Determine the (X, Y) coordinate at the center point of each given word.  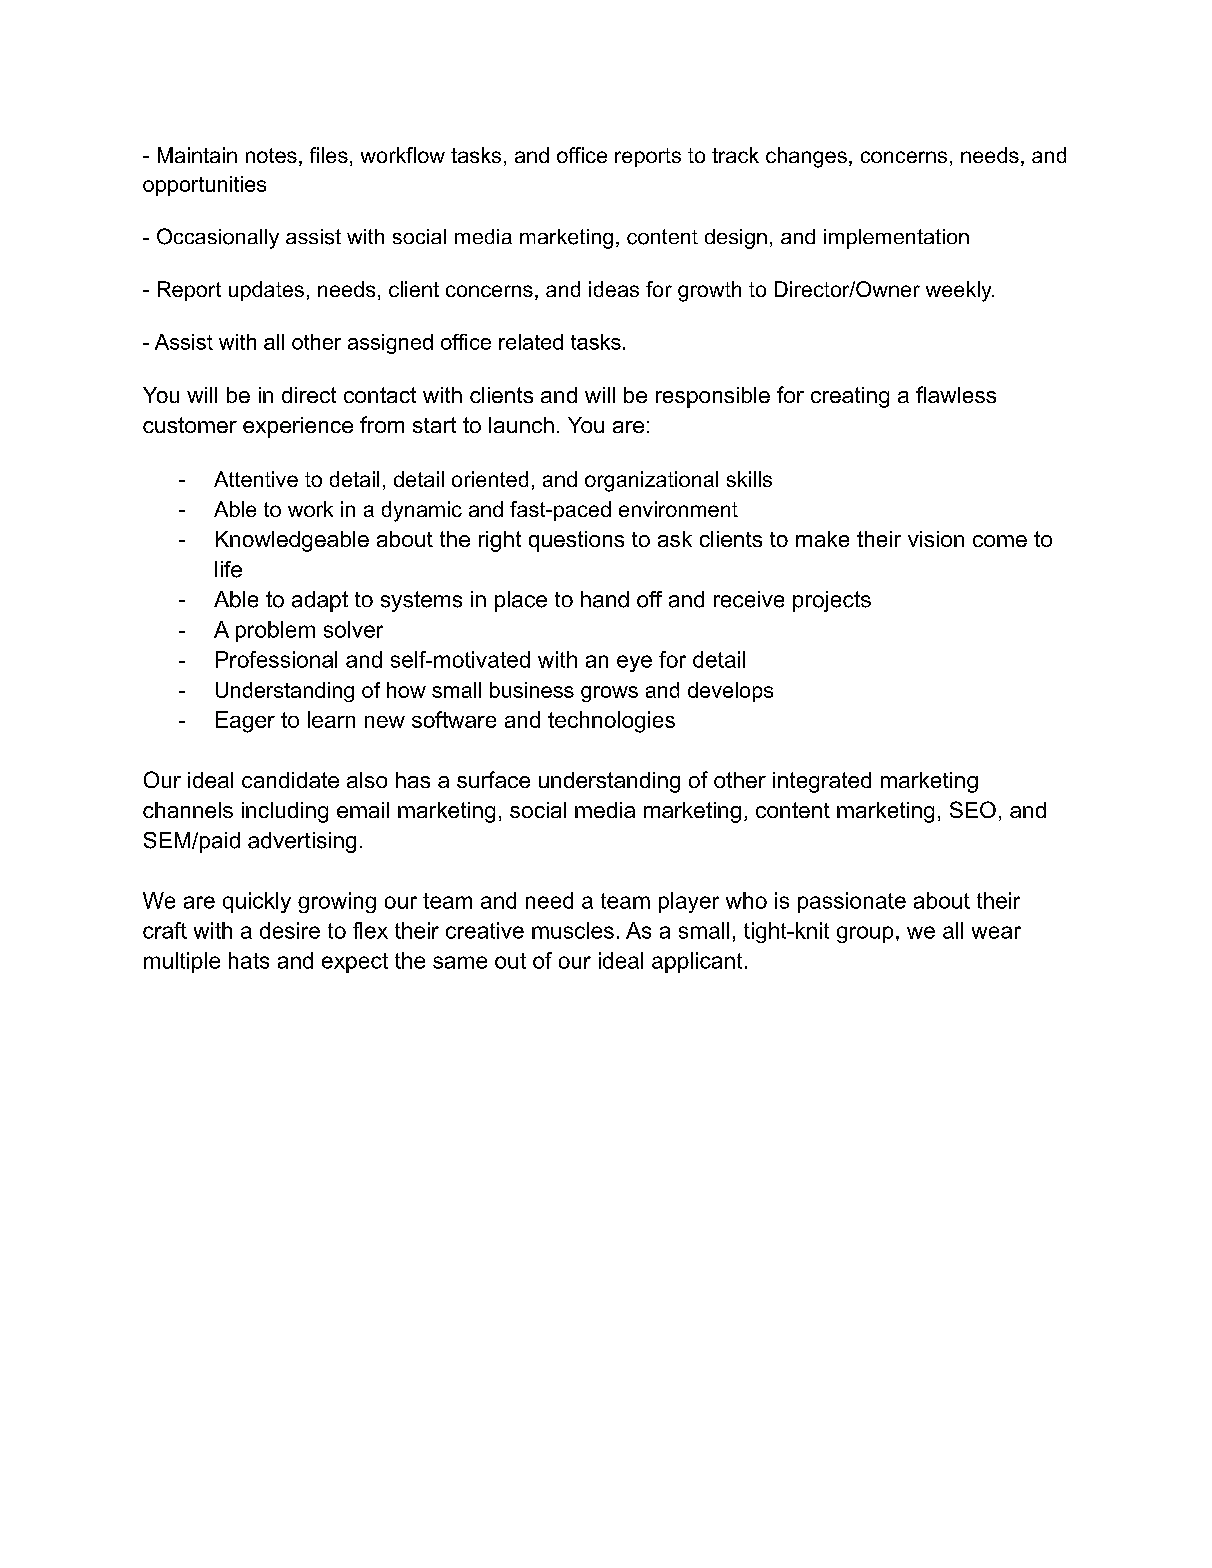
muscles (573, 930)
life (228, 569)
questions (576, 541)
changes (806, 157)
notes (271, 155)
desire (290, 930)
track (735, 155)
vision (936, 539)
